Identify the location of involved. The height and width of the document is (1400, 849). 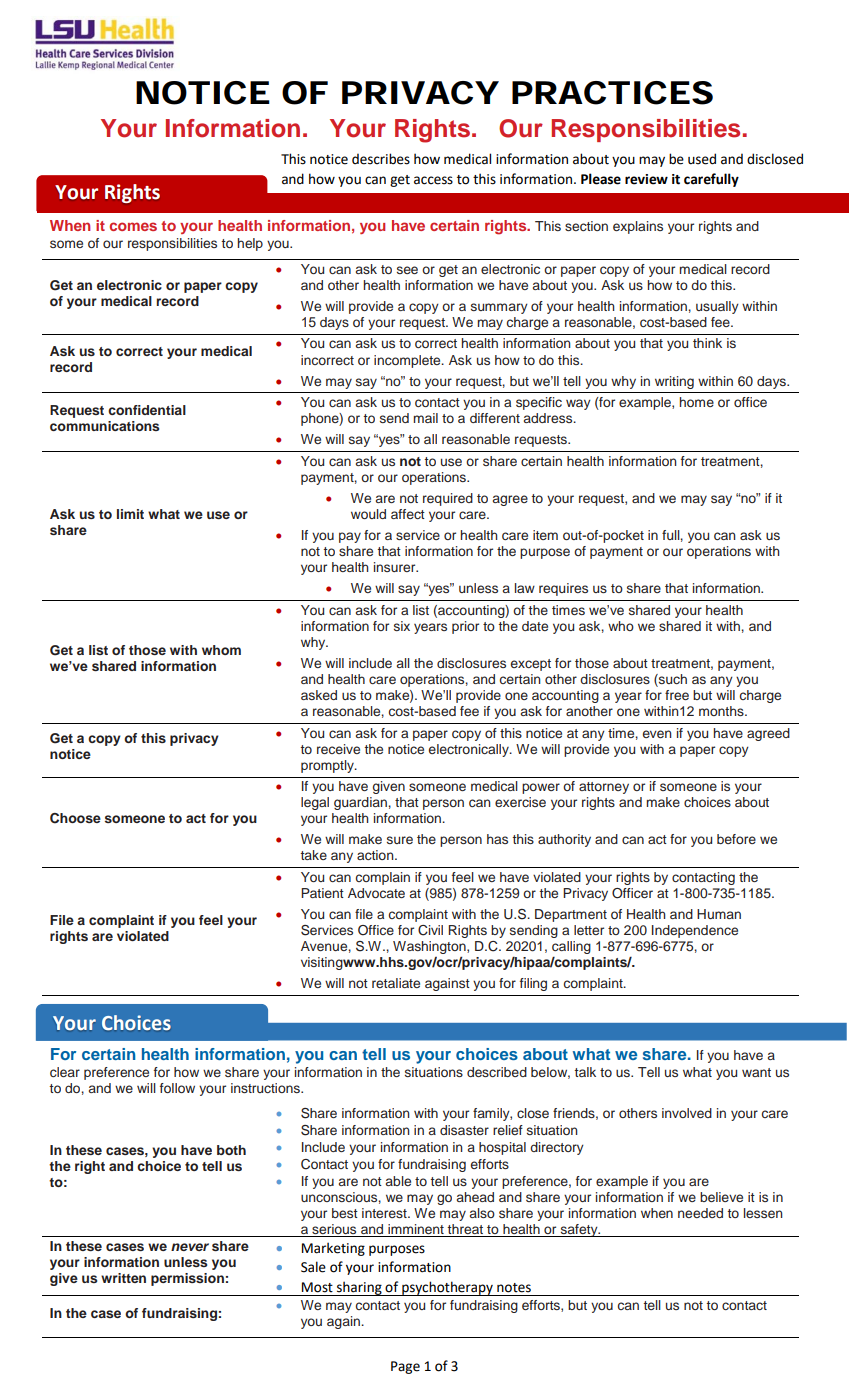
(687, 1113).
